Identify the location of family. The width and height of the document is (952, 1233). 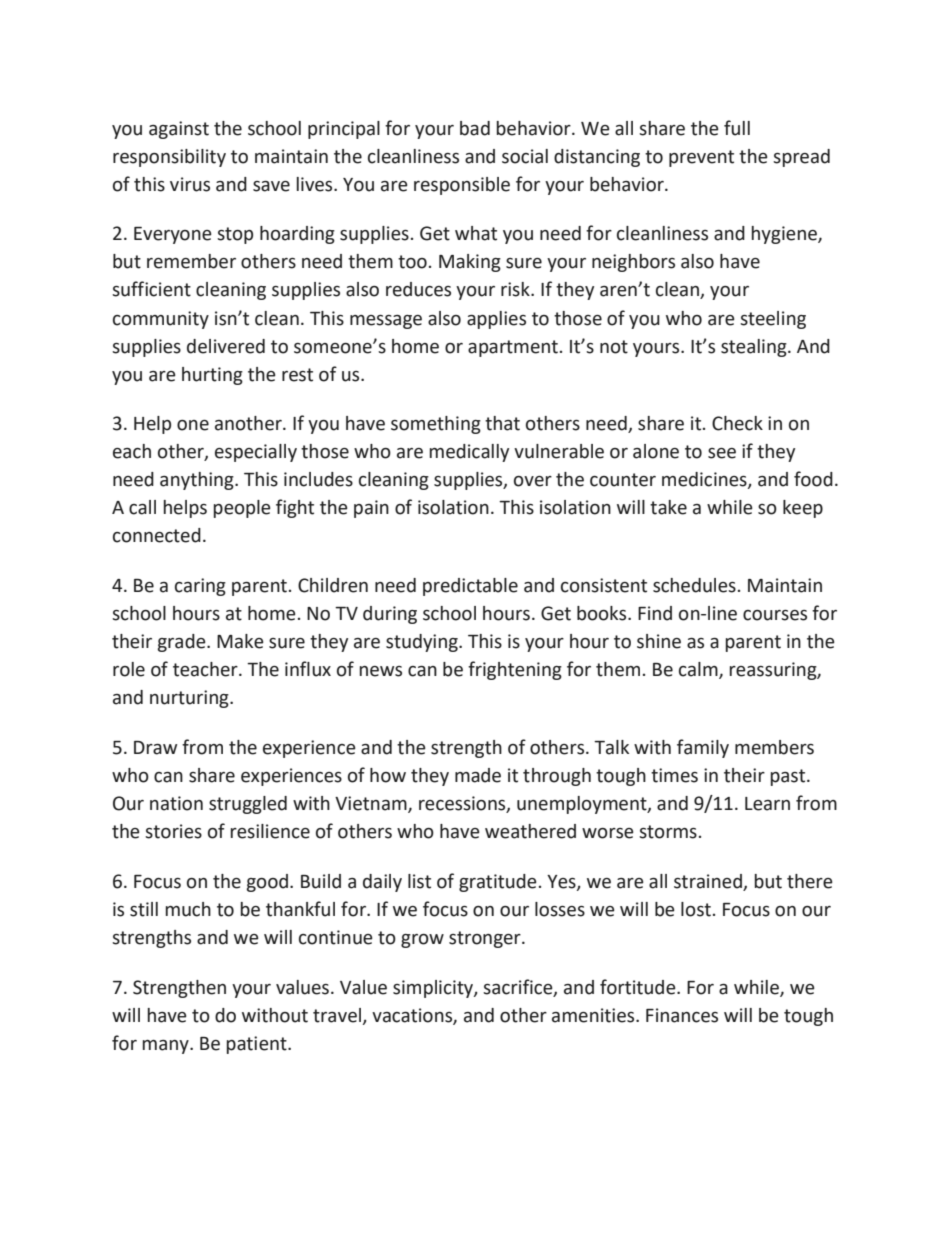
(703, 748).
